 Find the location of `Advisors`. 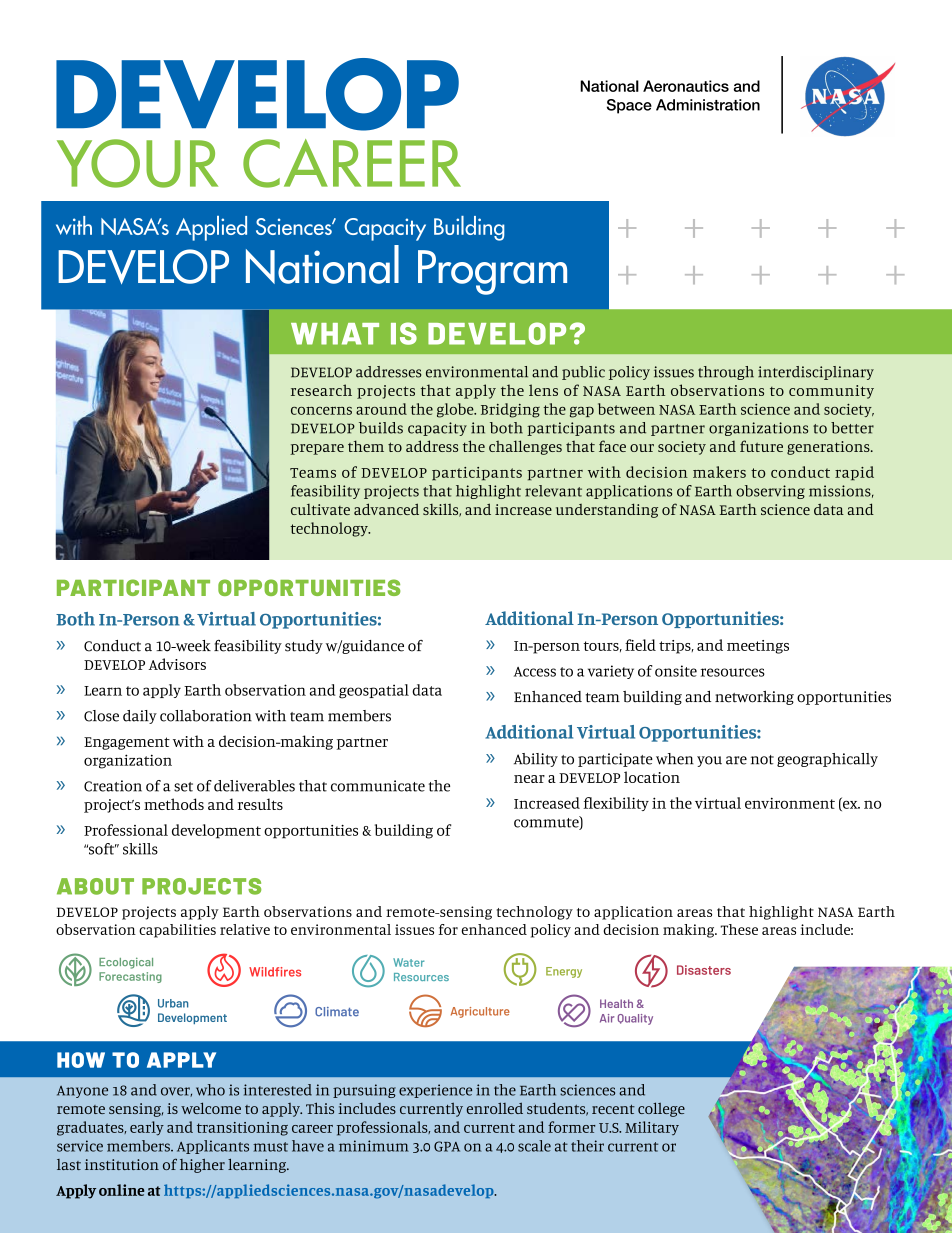

Advisors is located at coordinates (177, 664).
